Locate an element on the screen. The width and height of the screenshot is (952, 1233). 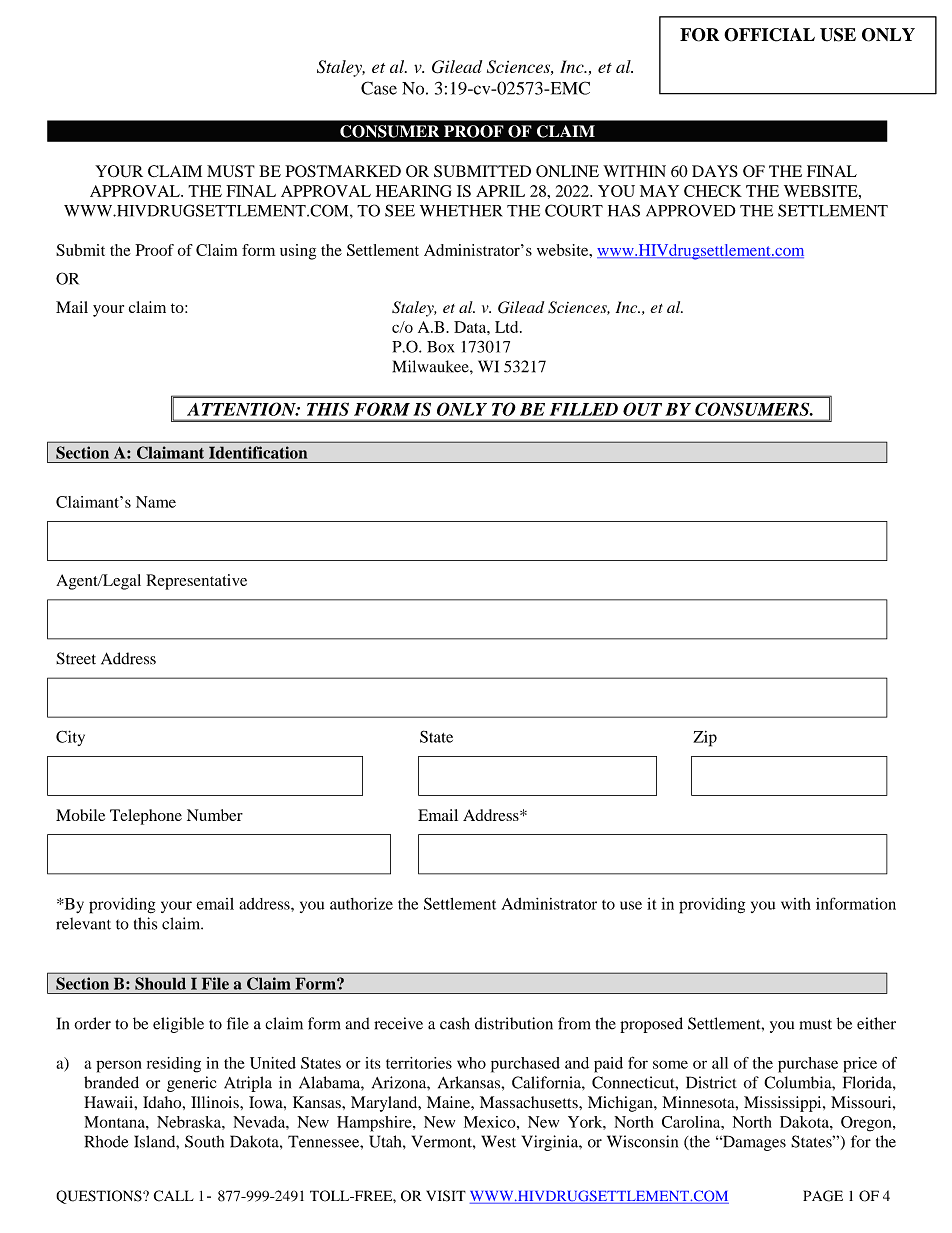
Telephone is located at coordinates (146, 817).
